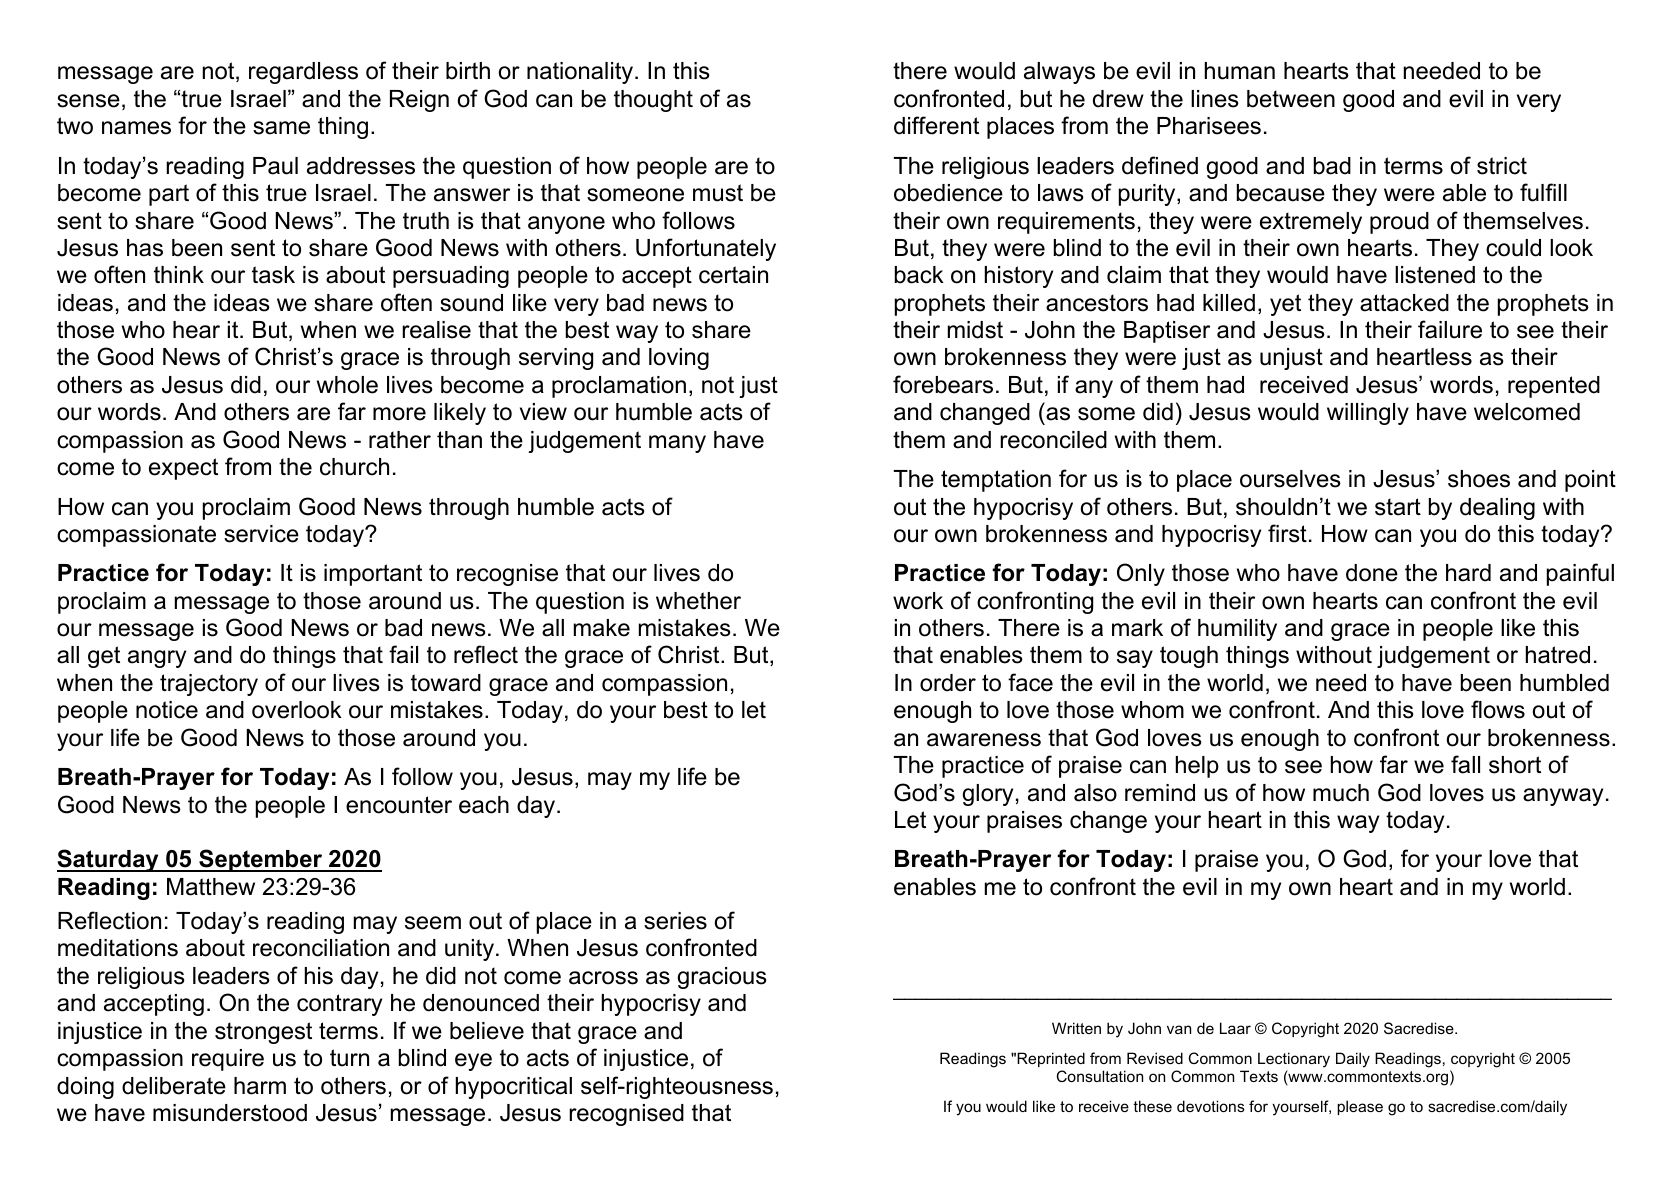 The image size is (1673, 1183). Describe the element at coordinates (975, 330) in the page. I see `midst` at that location.
